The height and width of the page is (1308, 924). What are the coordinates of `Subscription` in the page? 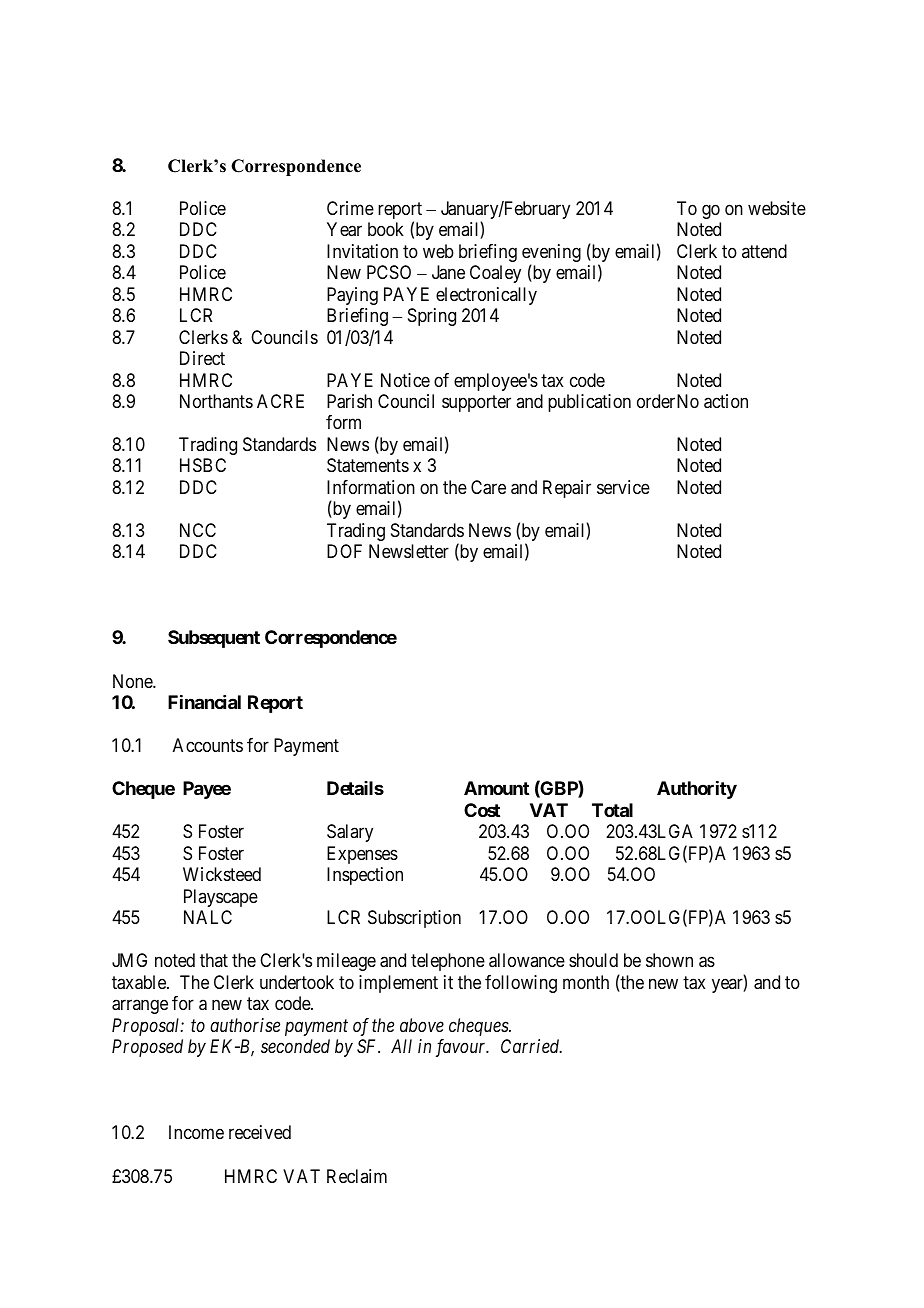 It's located at (414, 919).
